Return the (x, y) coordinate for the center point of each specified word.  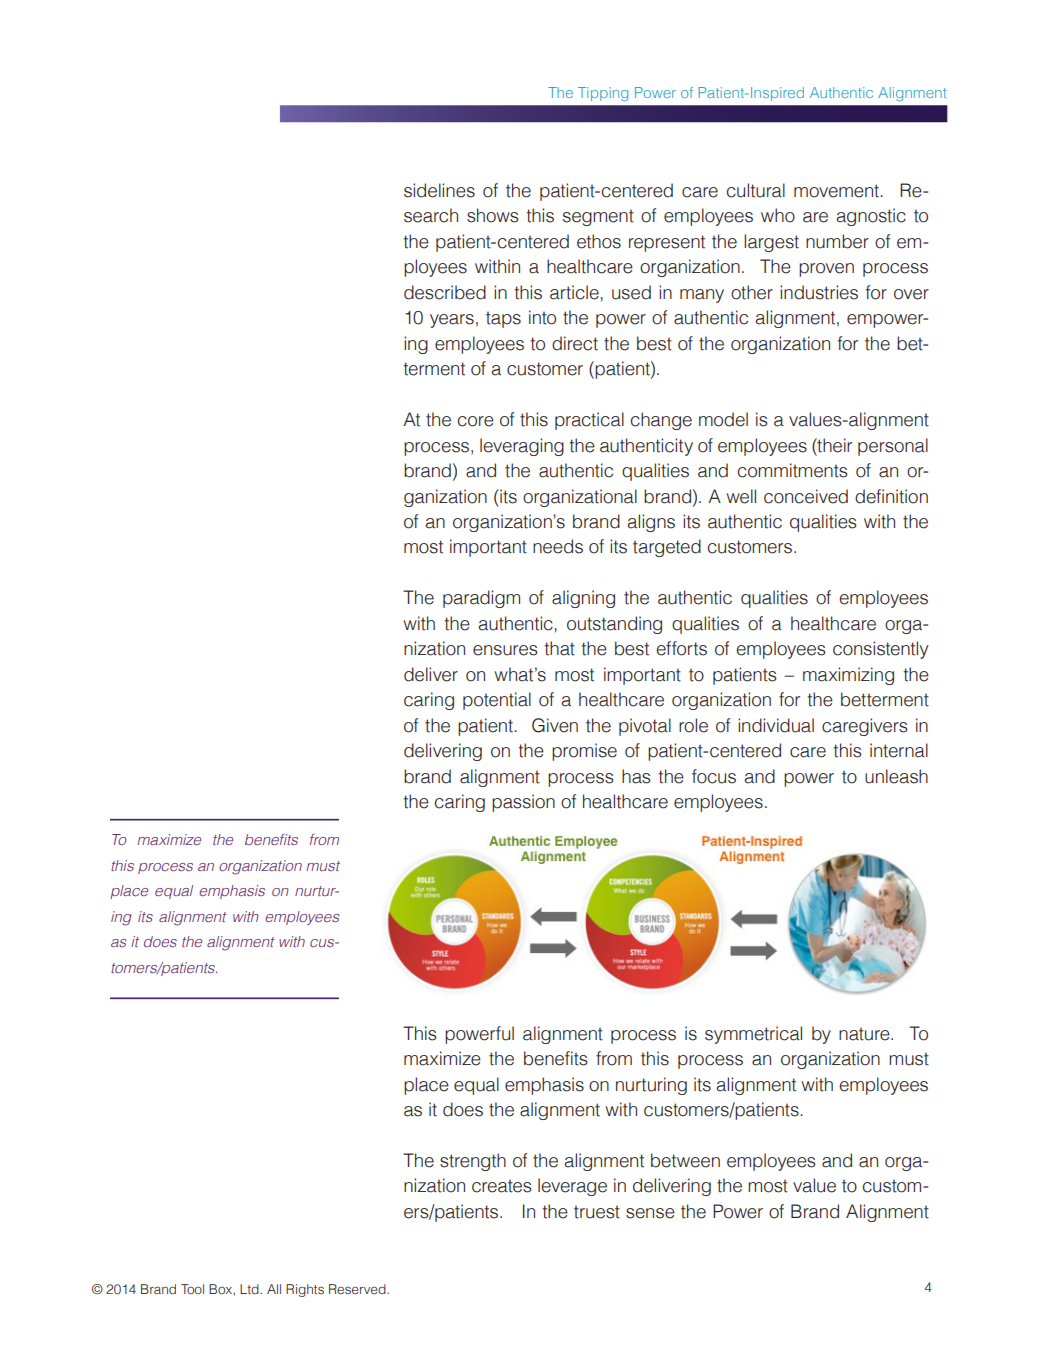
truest (597, 1212)
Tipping (603, 94)
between (685, 1160)
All (274, 1289)
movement (836, 191)
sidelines (439, 190)
